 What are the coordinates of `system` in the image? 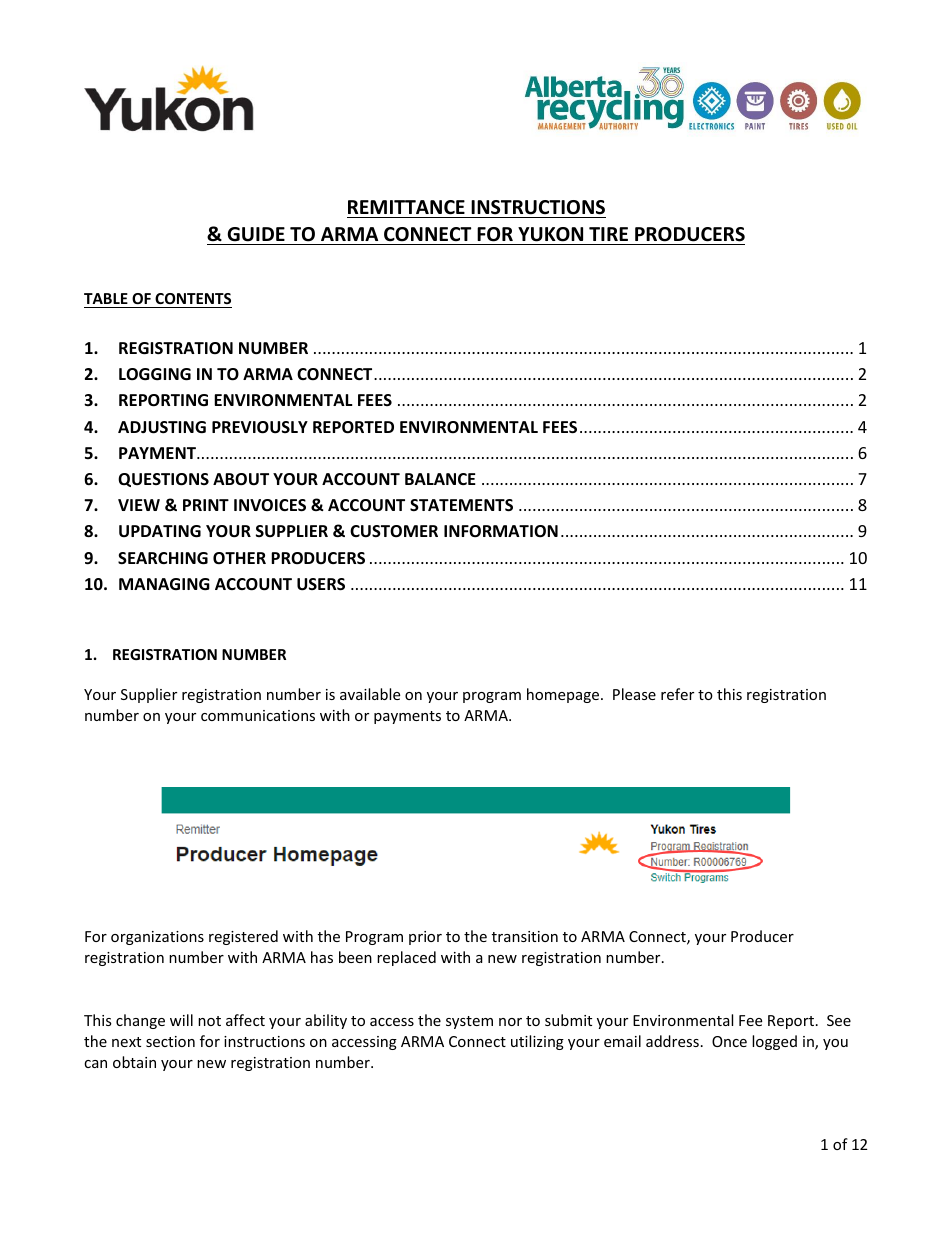 It's located at (469, 1022).
